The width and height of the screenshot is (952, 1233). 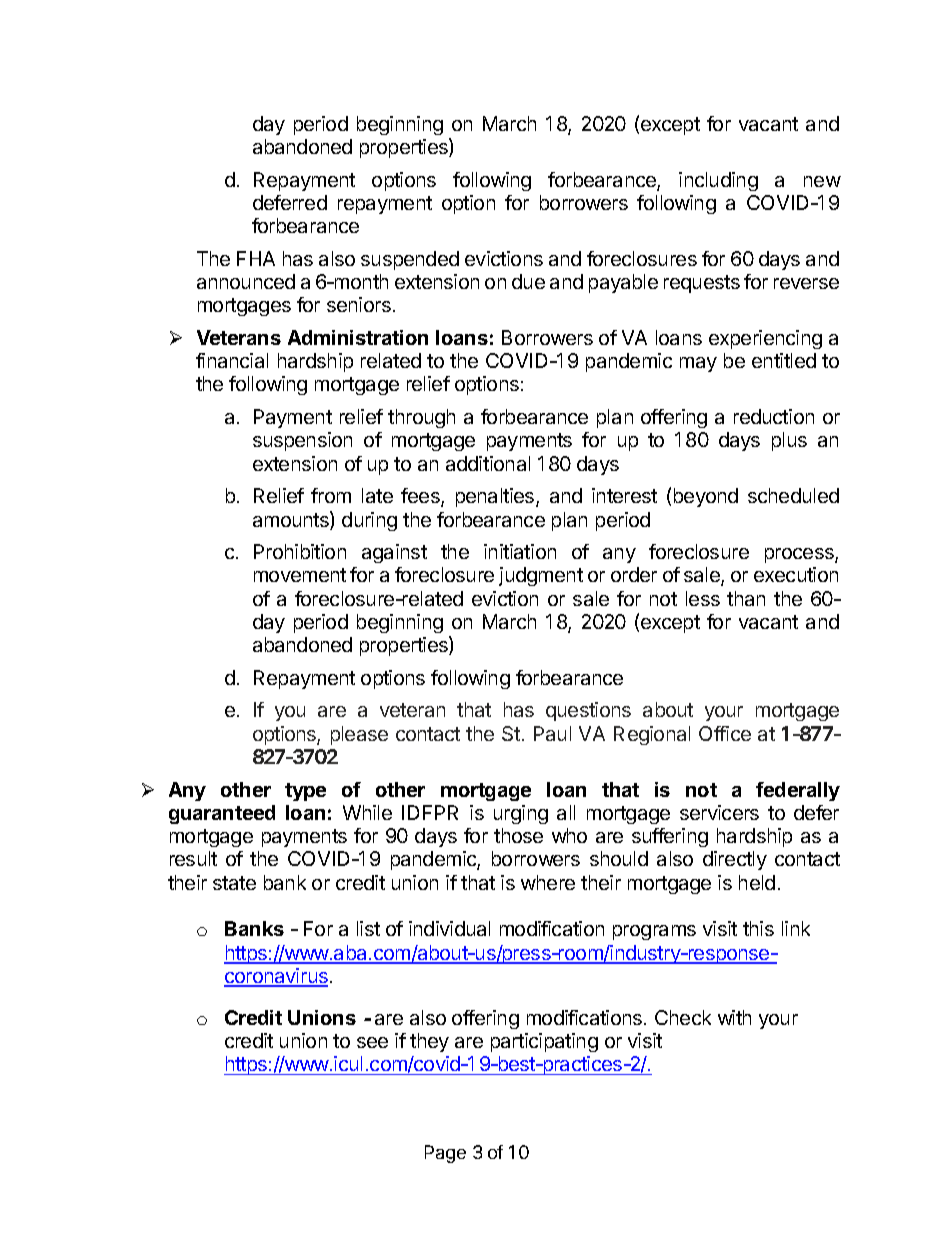 What do you see at coordinates (256, 258) in the screenshot?
I see `FHA` at bounding box center [256, 258].
